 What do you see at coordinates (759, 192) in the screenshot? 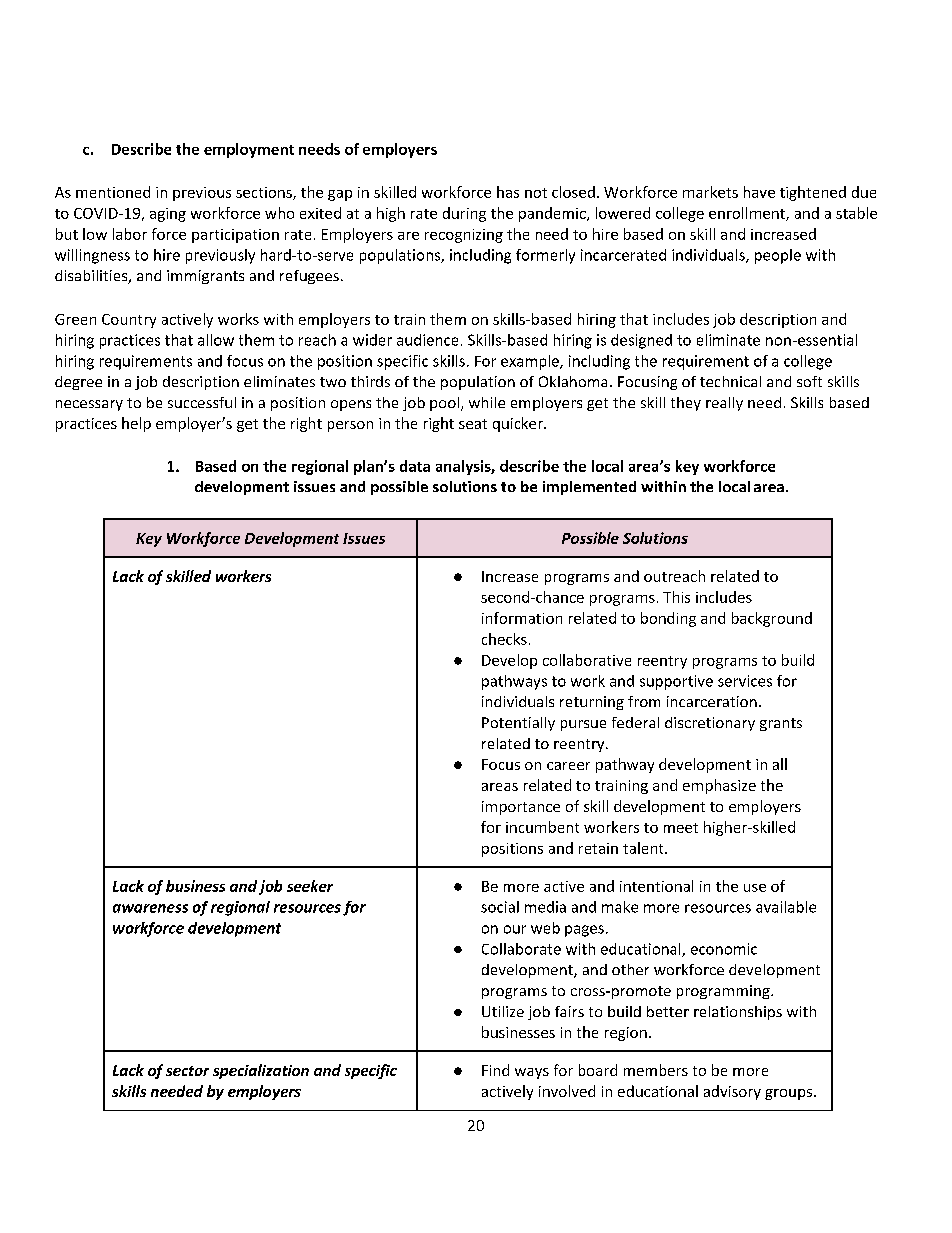
I see `have` at bounding box center [759, 192].
